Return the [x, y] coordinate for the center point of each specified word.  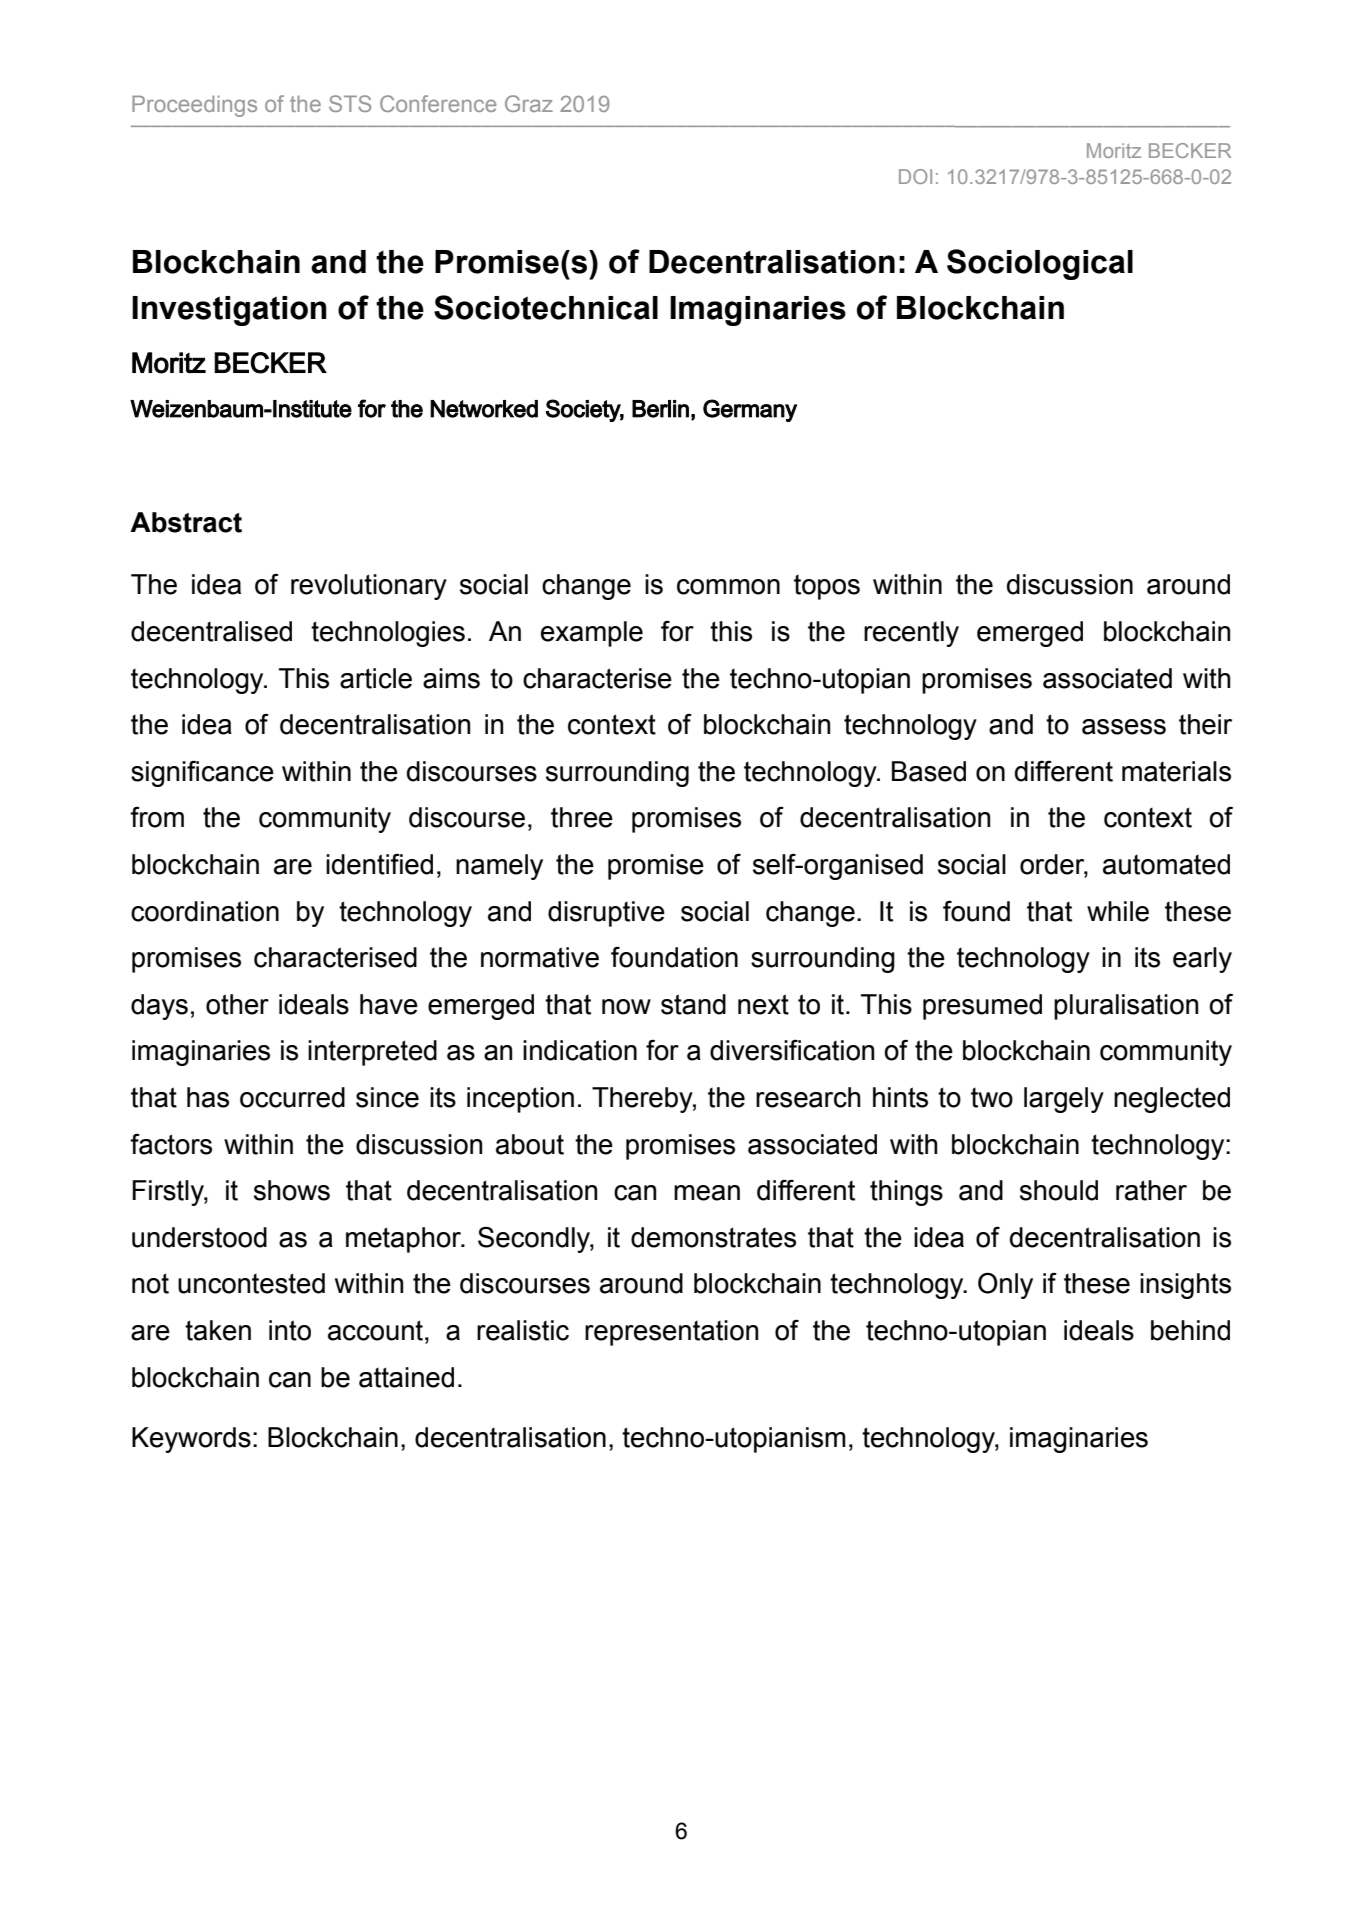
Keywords [191, 1440]
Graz [529, 103]
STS [350, 103]
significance [202, 774]
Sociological [1040, 264]
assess [1124, 727]
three [582, 817]
